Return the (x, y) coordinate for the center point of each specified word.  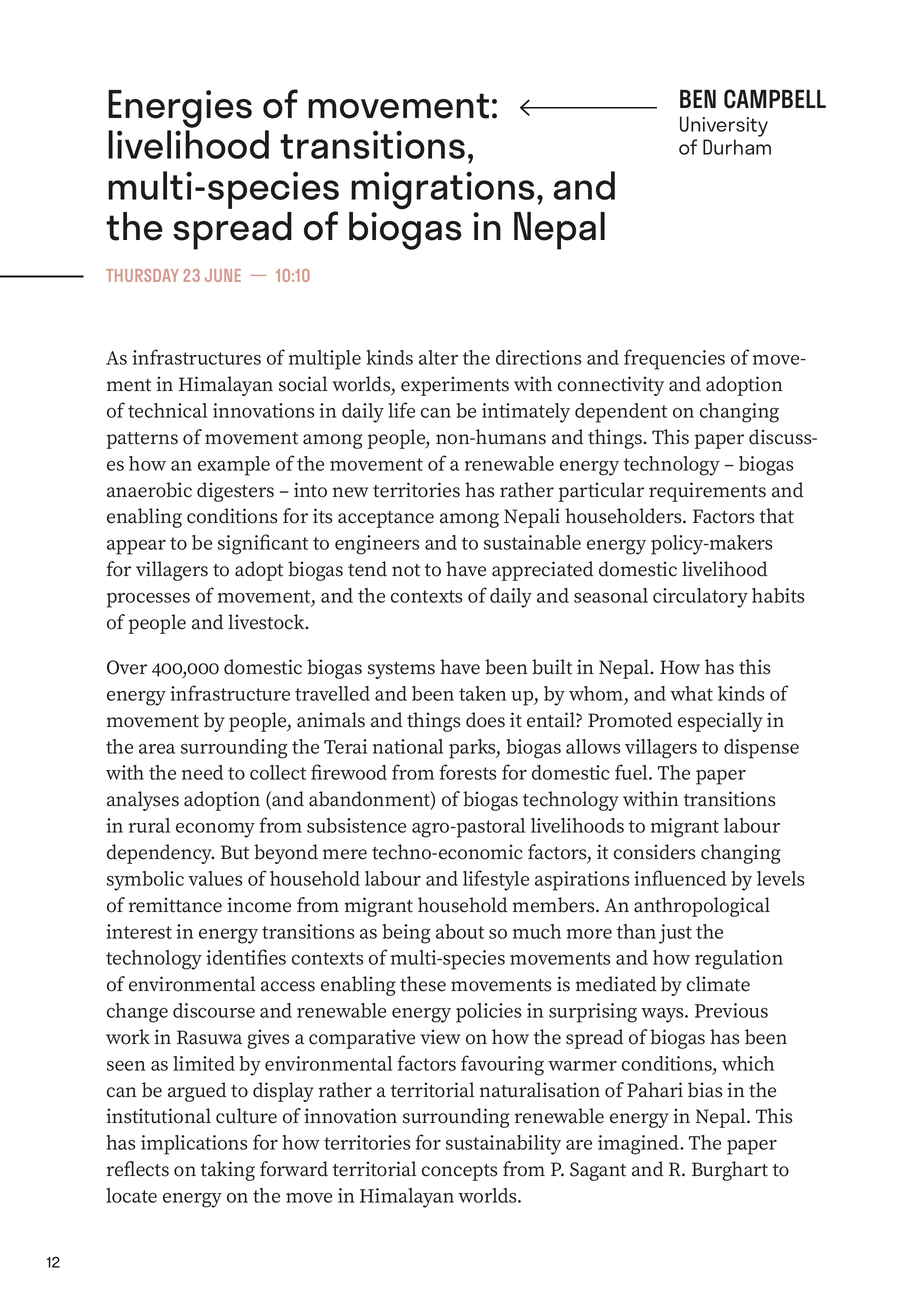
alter (438, 357)
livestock (267, 622)
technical (167, 410)
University (724, 126)
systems (401, 670)
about (460, 931)
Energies (180, 109)
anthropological (702, 907)
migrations (443, 190)
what (691, 693)
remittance (175, 905)
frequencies (674, 359)
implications (194, 1145)
